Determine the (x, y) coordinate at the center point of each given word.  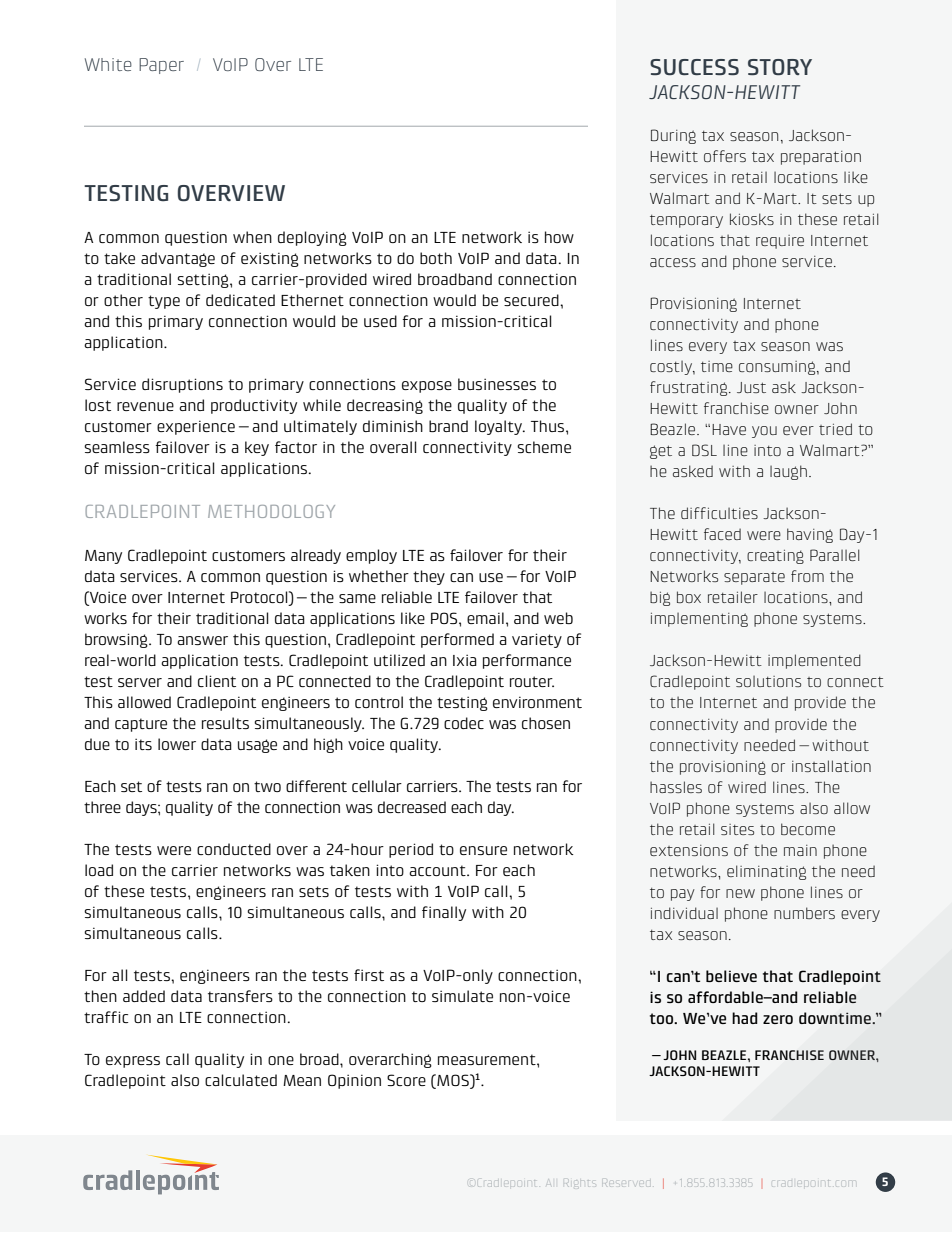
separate (754, 578)
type (164, 302)
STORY (780, 67)
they (429, 577)
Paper (161, 66)
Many (103, 557)
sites (737, 829)
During (673, 136)
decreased (412, 807)
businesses (497, 384)
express (133, 1062)
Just (751, 387)
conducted (234, 849)
